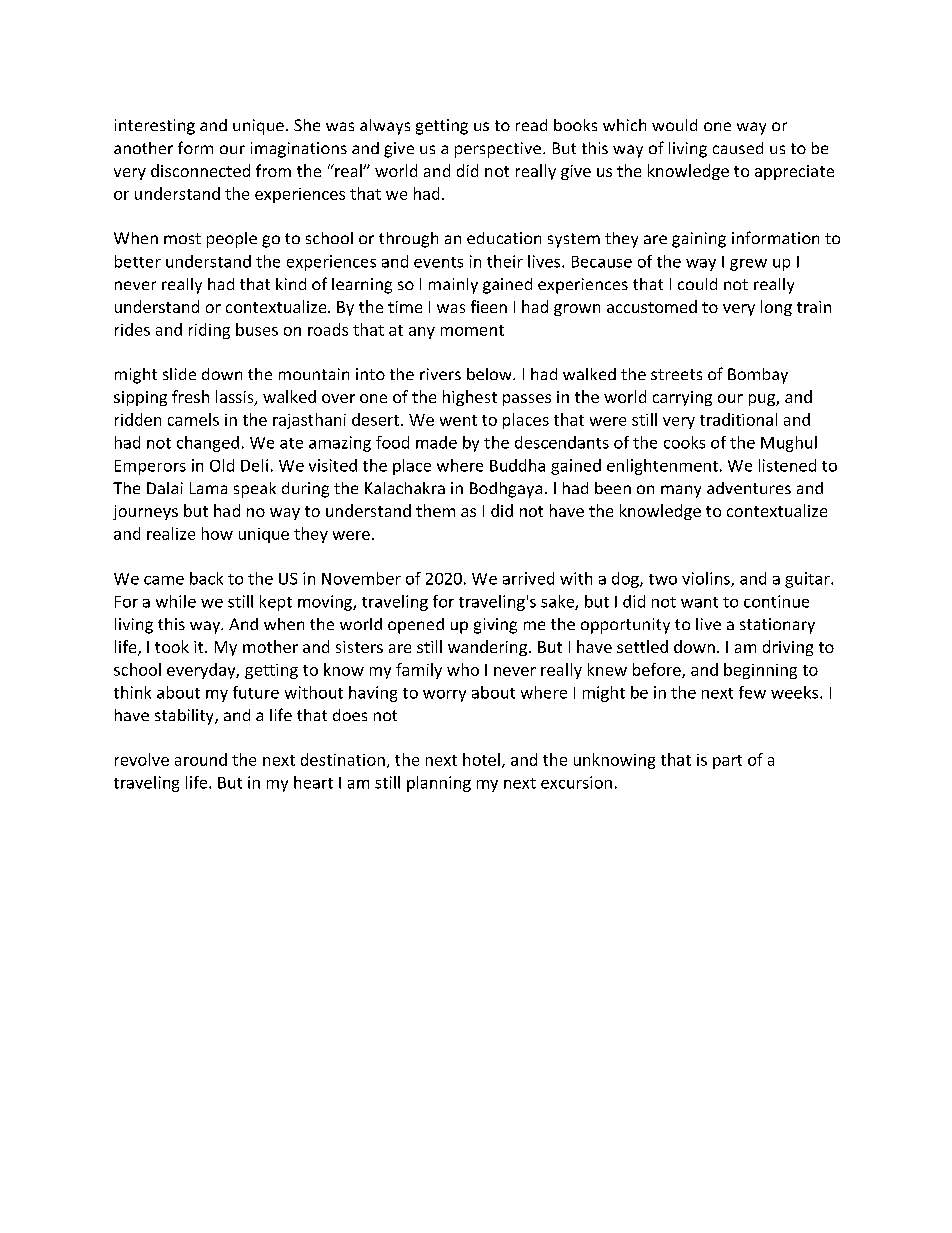  I want to click on hotel, so click(481, 759).
